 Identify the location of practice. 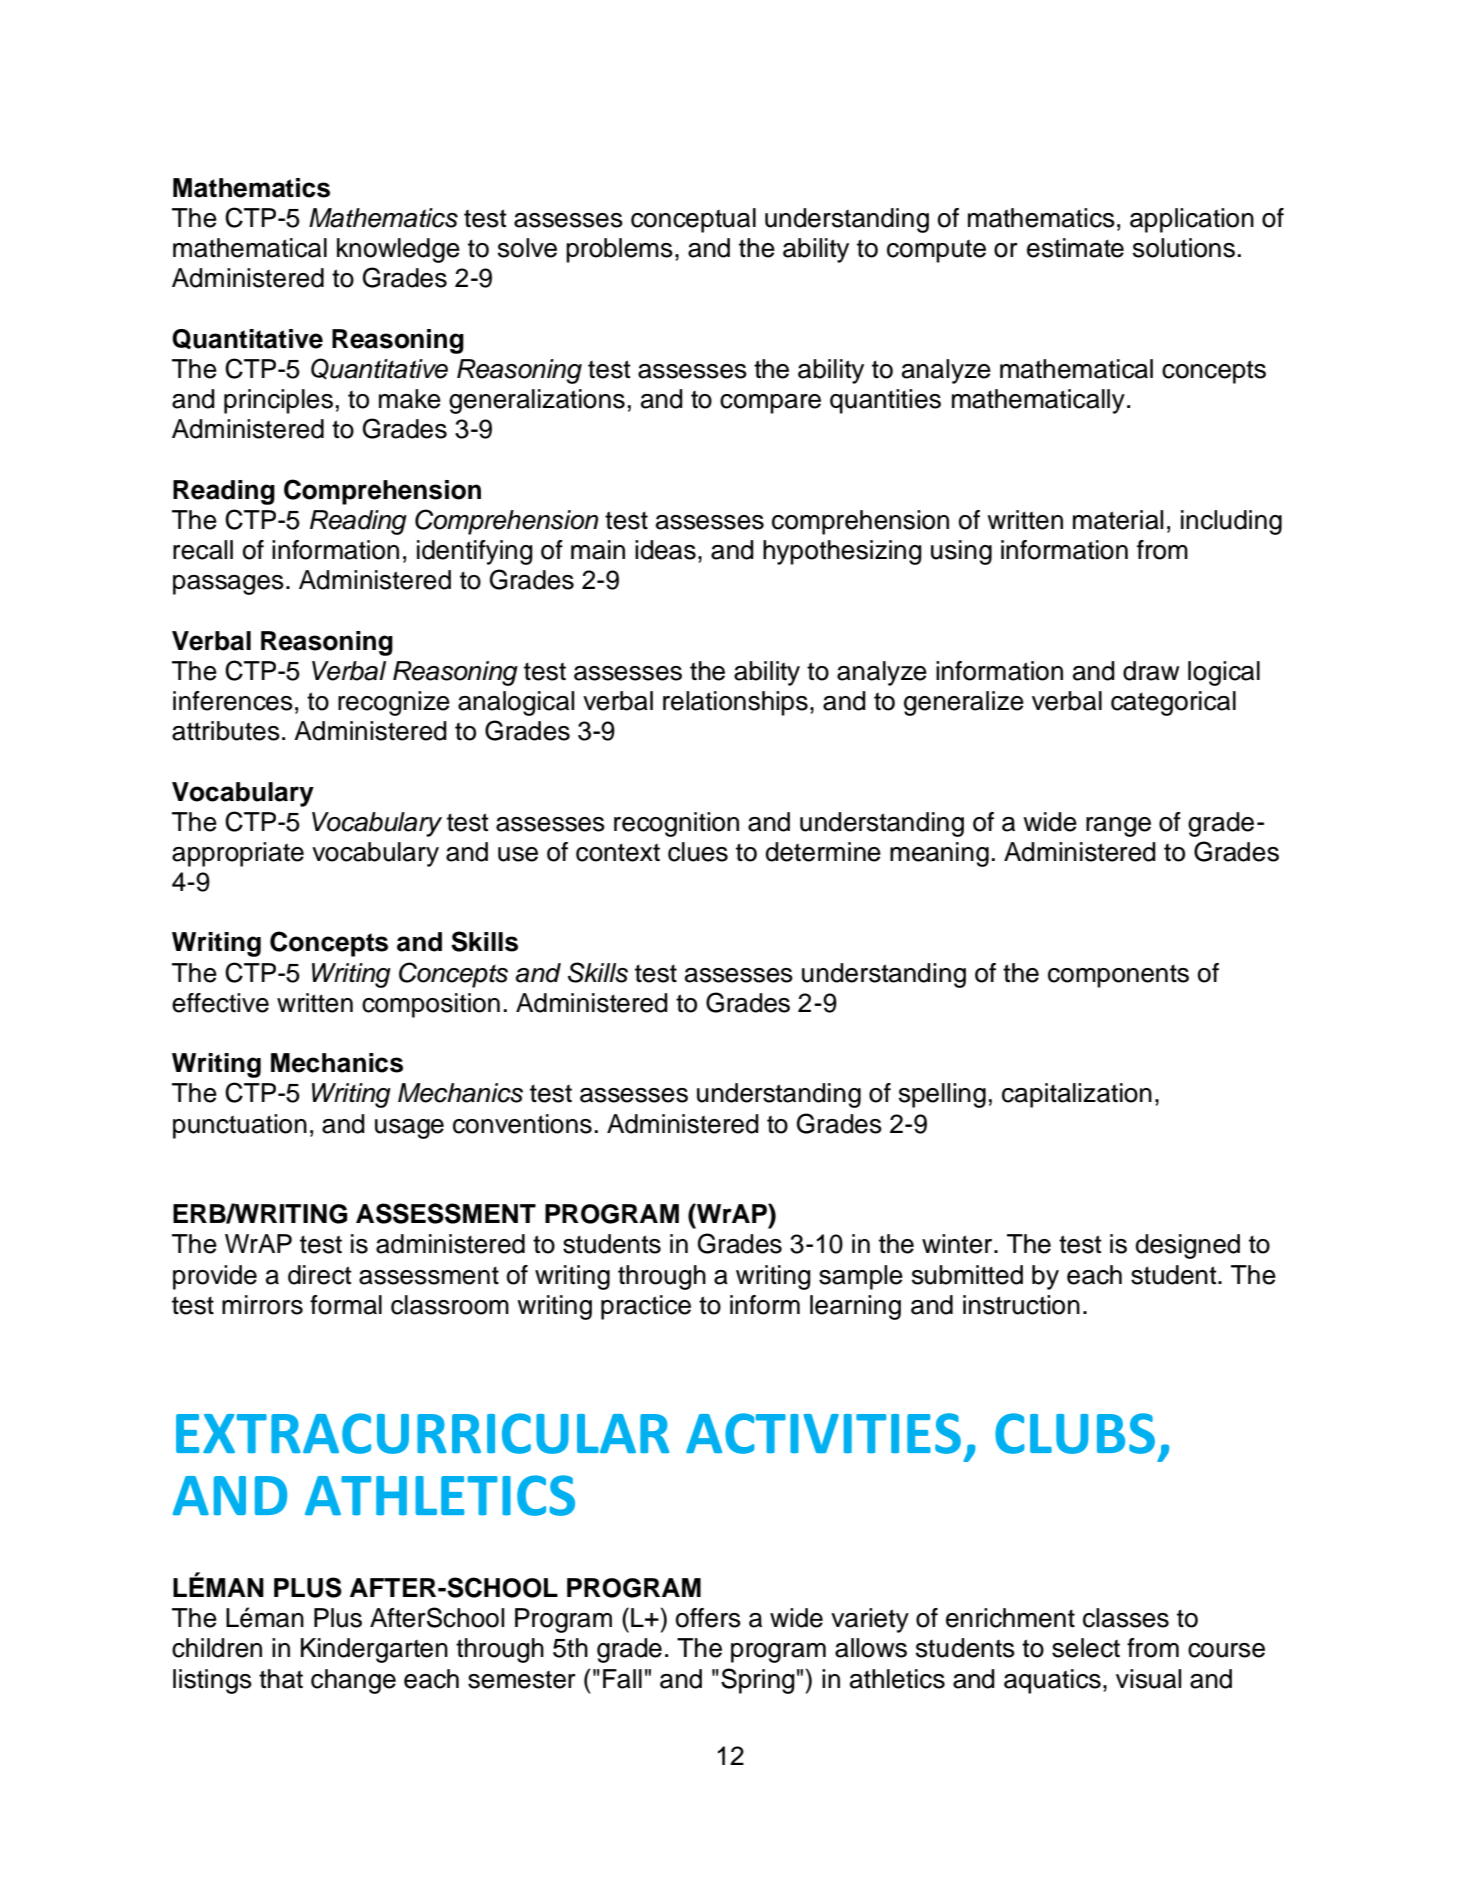
(646, 1307).
